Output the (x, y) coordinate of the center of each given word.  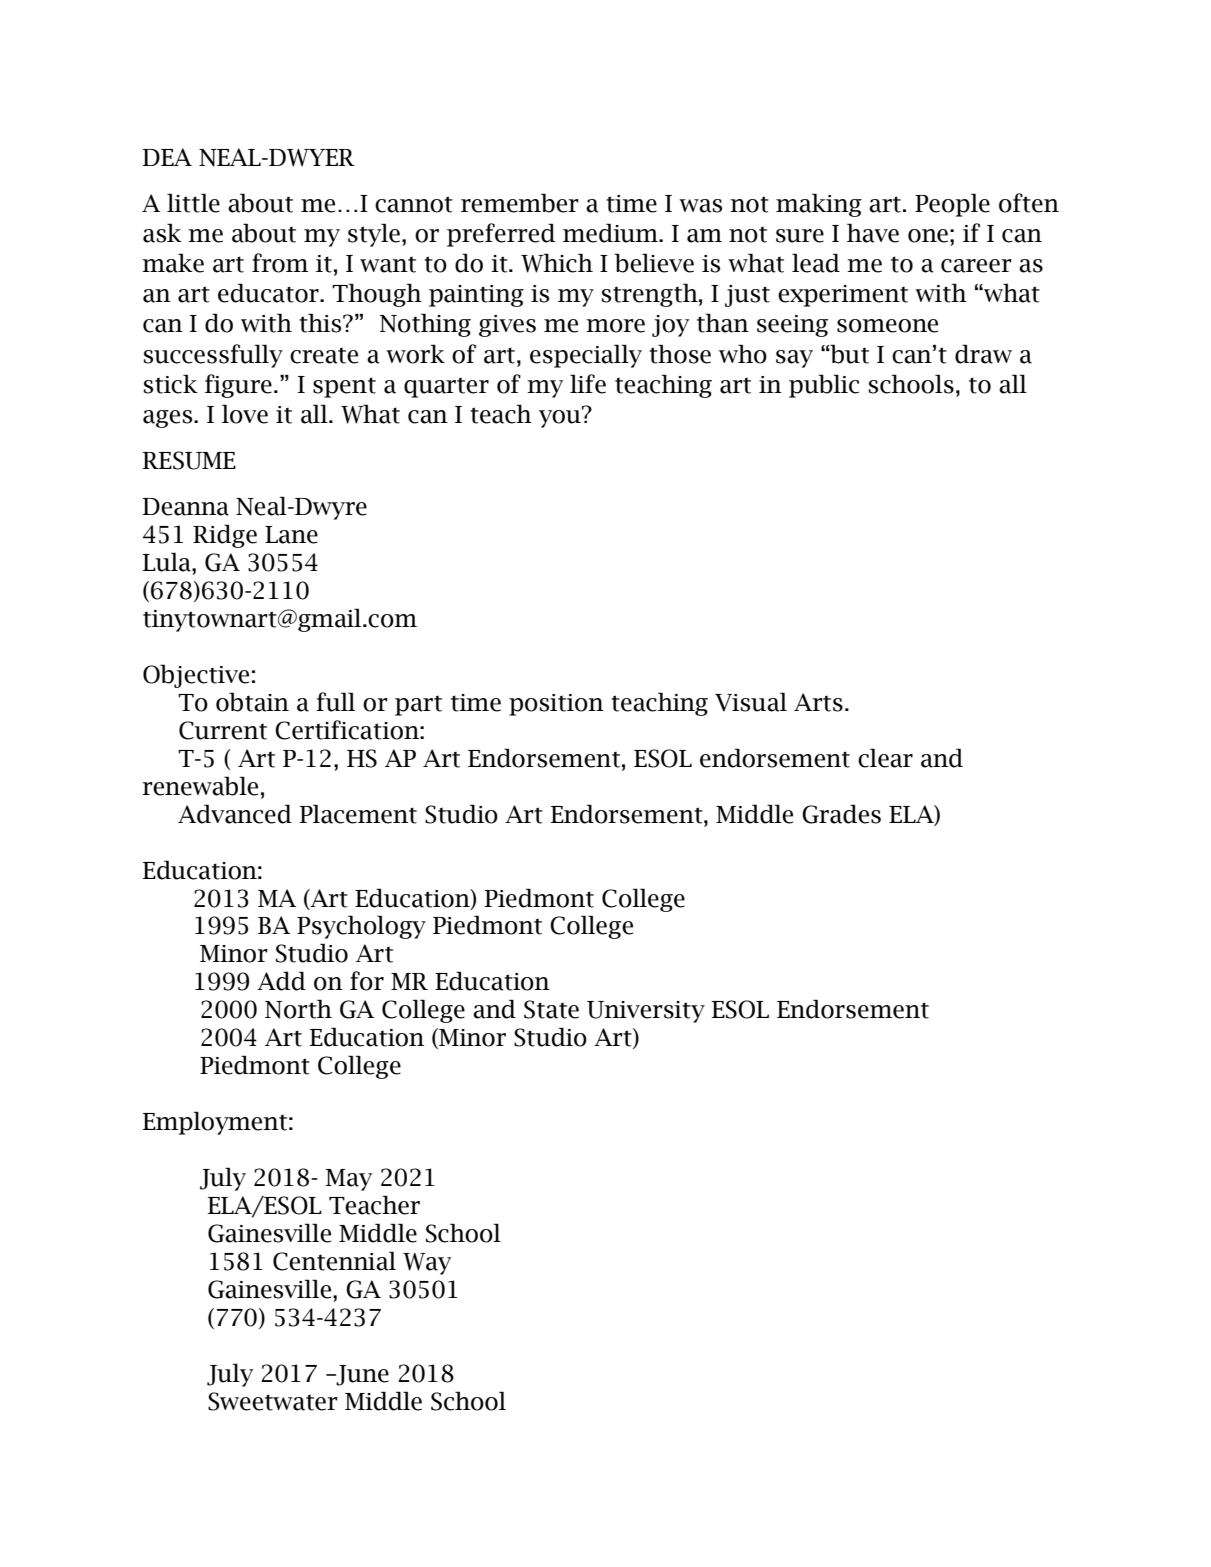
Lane (291, 535)
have (873, 233)
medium (611, 233)
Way (427, 1264)
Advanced (235, 814)
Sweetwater (273, 1401)
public (824, 386)
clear (885, 758)
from (280, 263)
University (646, 1012)
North (298, 1009)
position (556, 705)
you (561, 418)
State (551, 1009)
